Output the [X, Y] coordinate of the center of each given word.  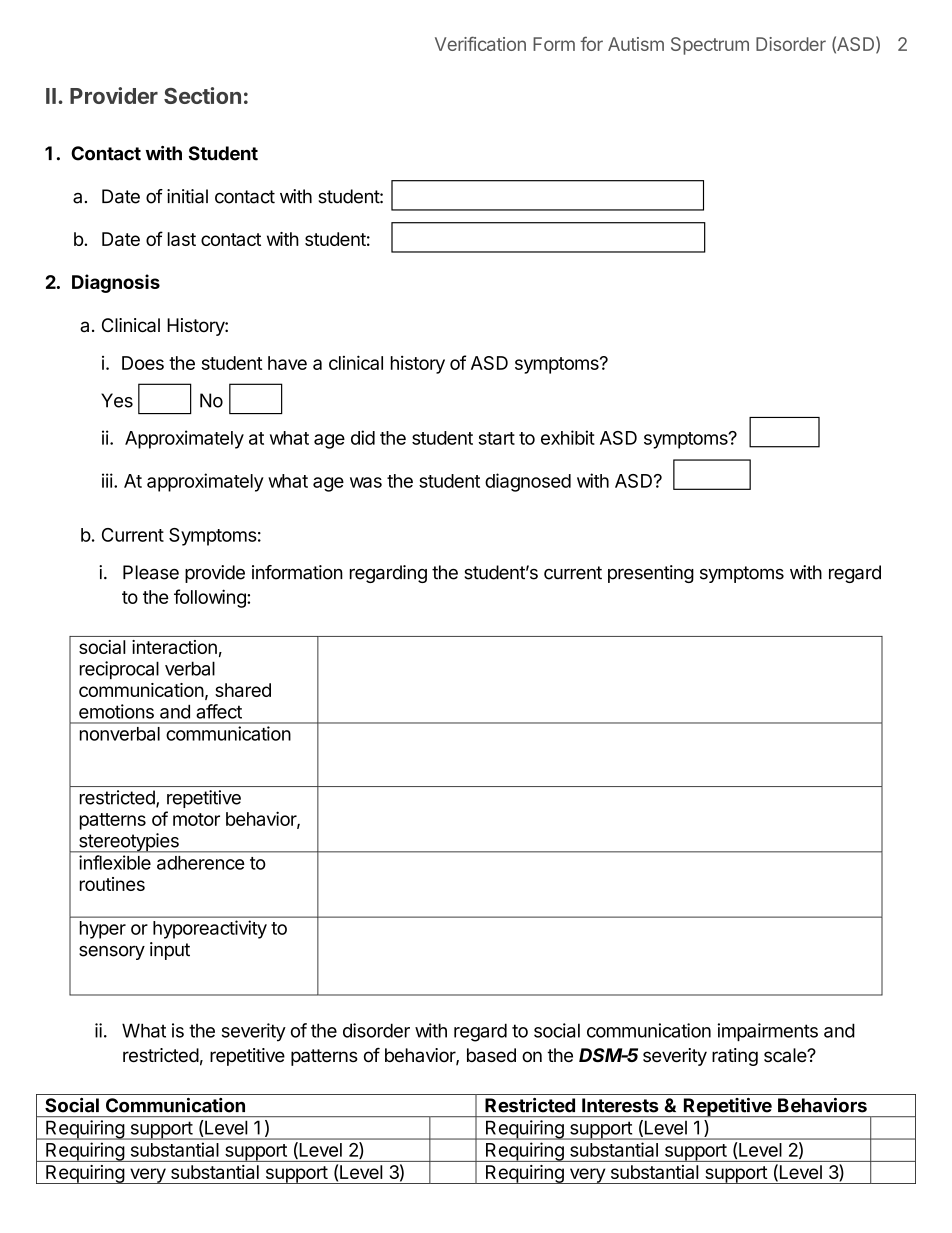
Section [202, 95]
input [170, 951]
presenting [651, 574]
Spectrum [710, 46]
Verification [480, 43]
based [491, 1055]
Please [151, 572]
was [366, 482]
